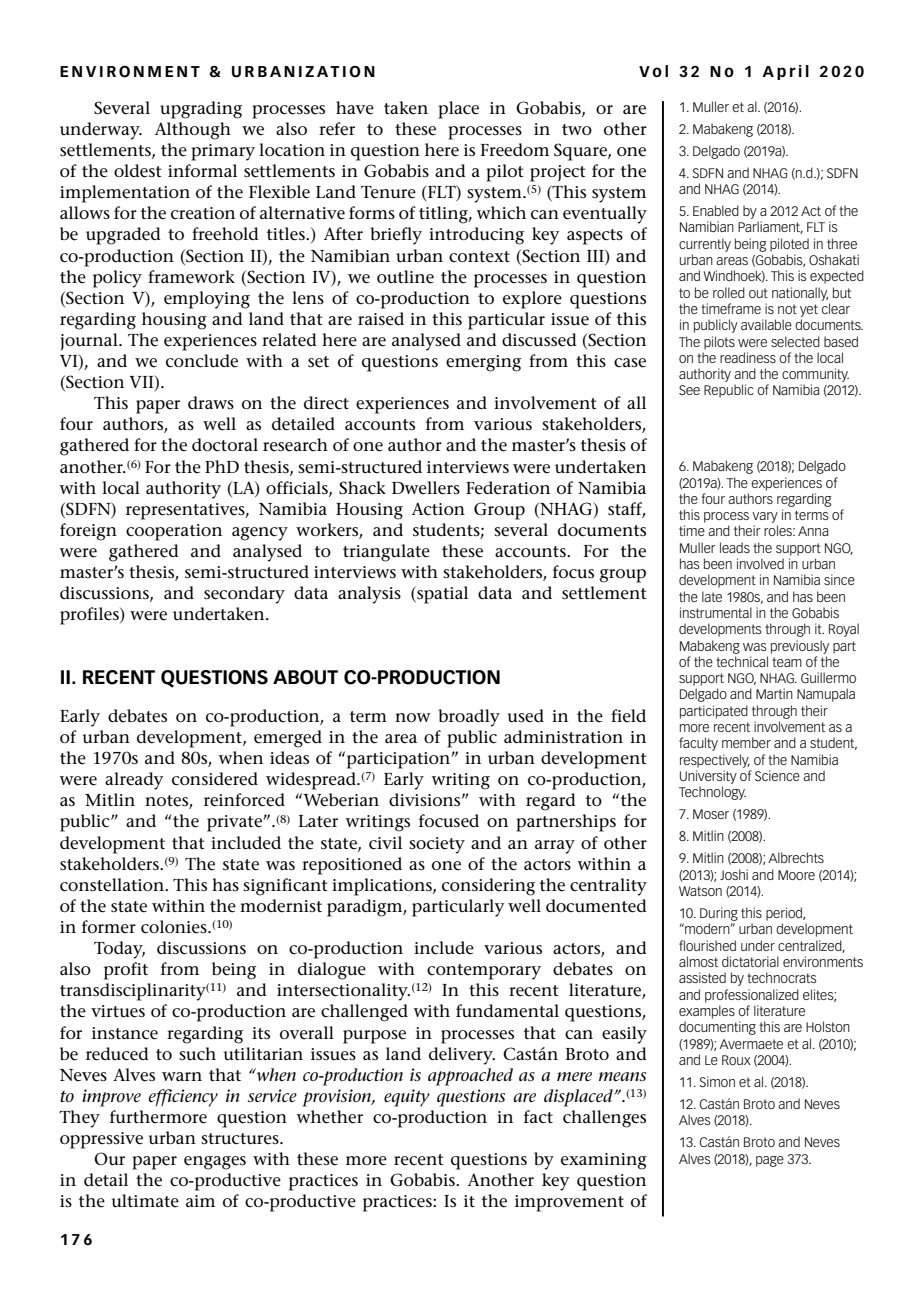  I want to click on technical, so click(742, 661).
